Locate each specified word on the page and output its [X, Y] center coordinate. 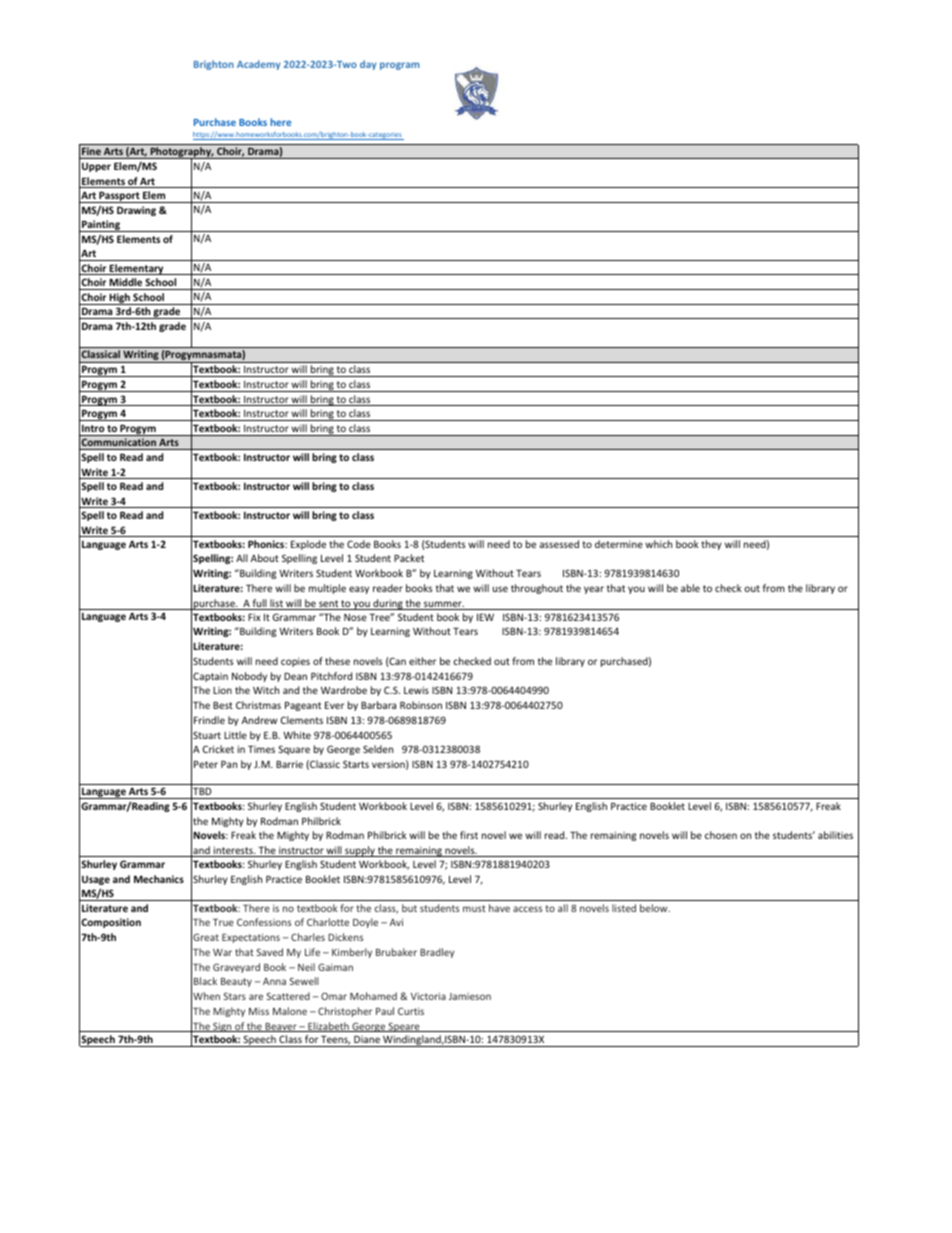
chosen [721, 835]
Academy [259, 65]
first [469, 835]
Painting [101, 226]
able [690, 588]
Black [205, 981]
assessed [559, 544]
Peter [206, 764]
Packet [409, 558]
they [711, 545]
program [400, 66]
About [265, 558]
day [368, 65]
